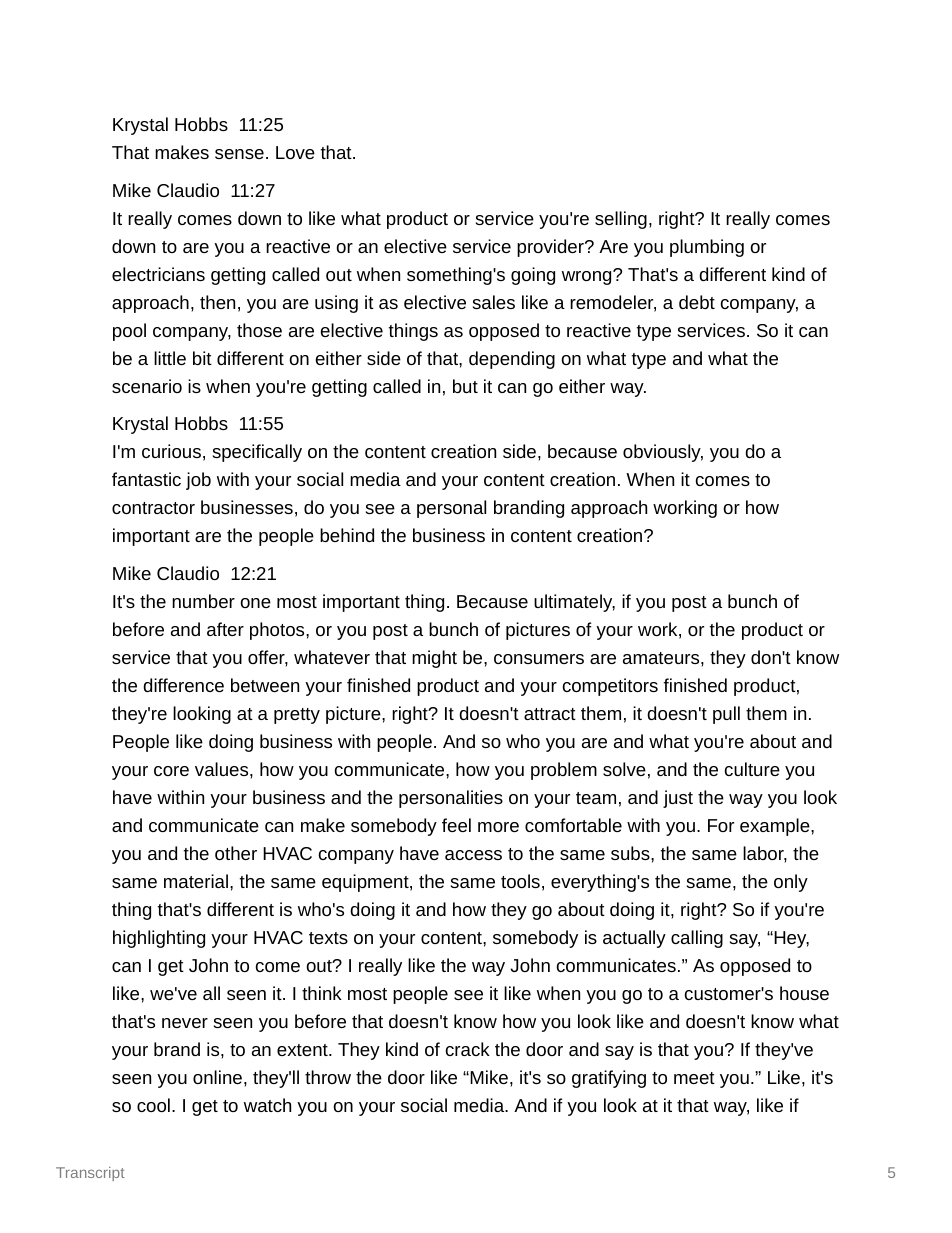  Describe the element at coordinates (707, 248) in the screenshot. I see `plumbing` at that location.
